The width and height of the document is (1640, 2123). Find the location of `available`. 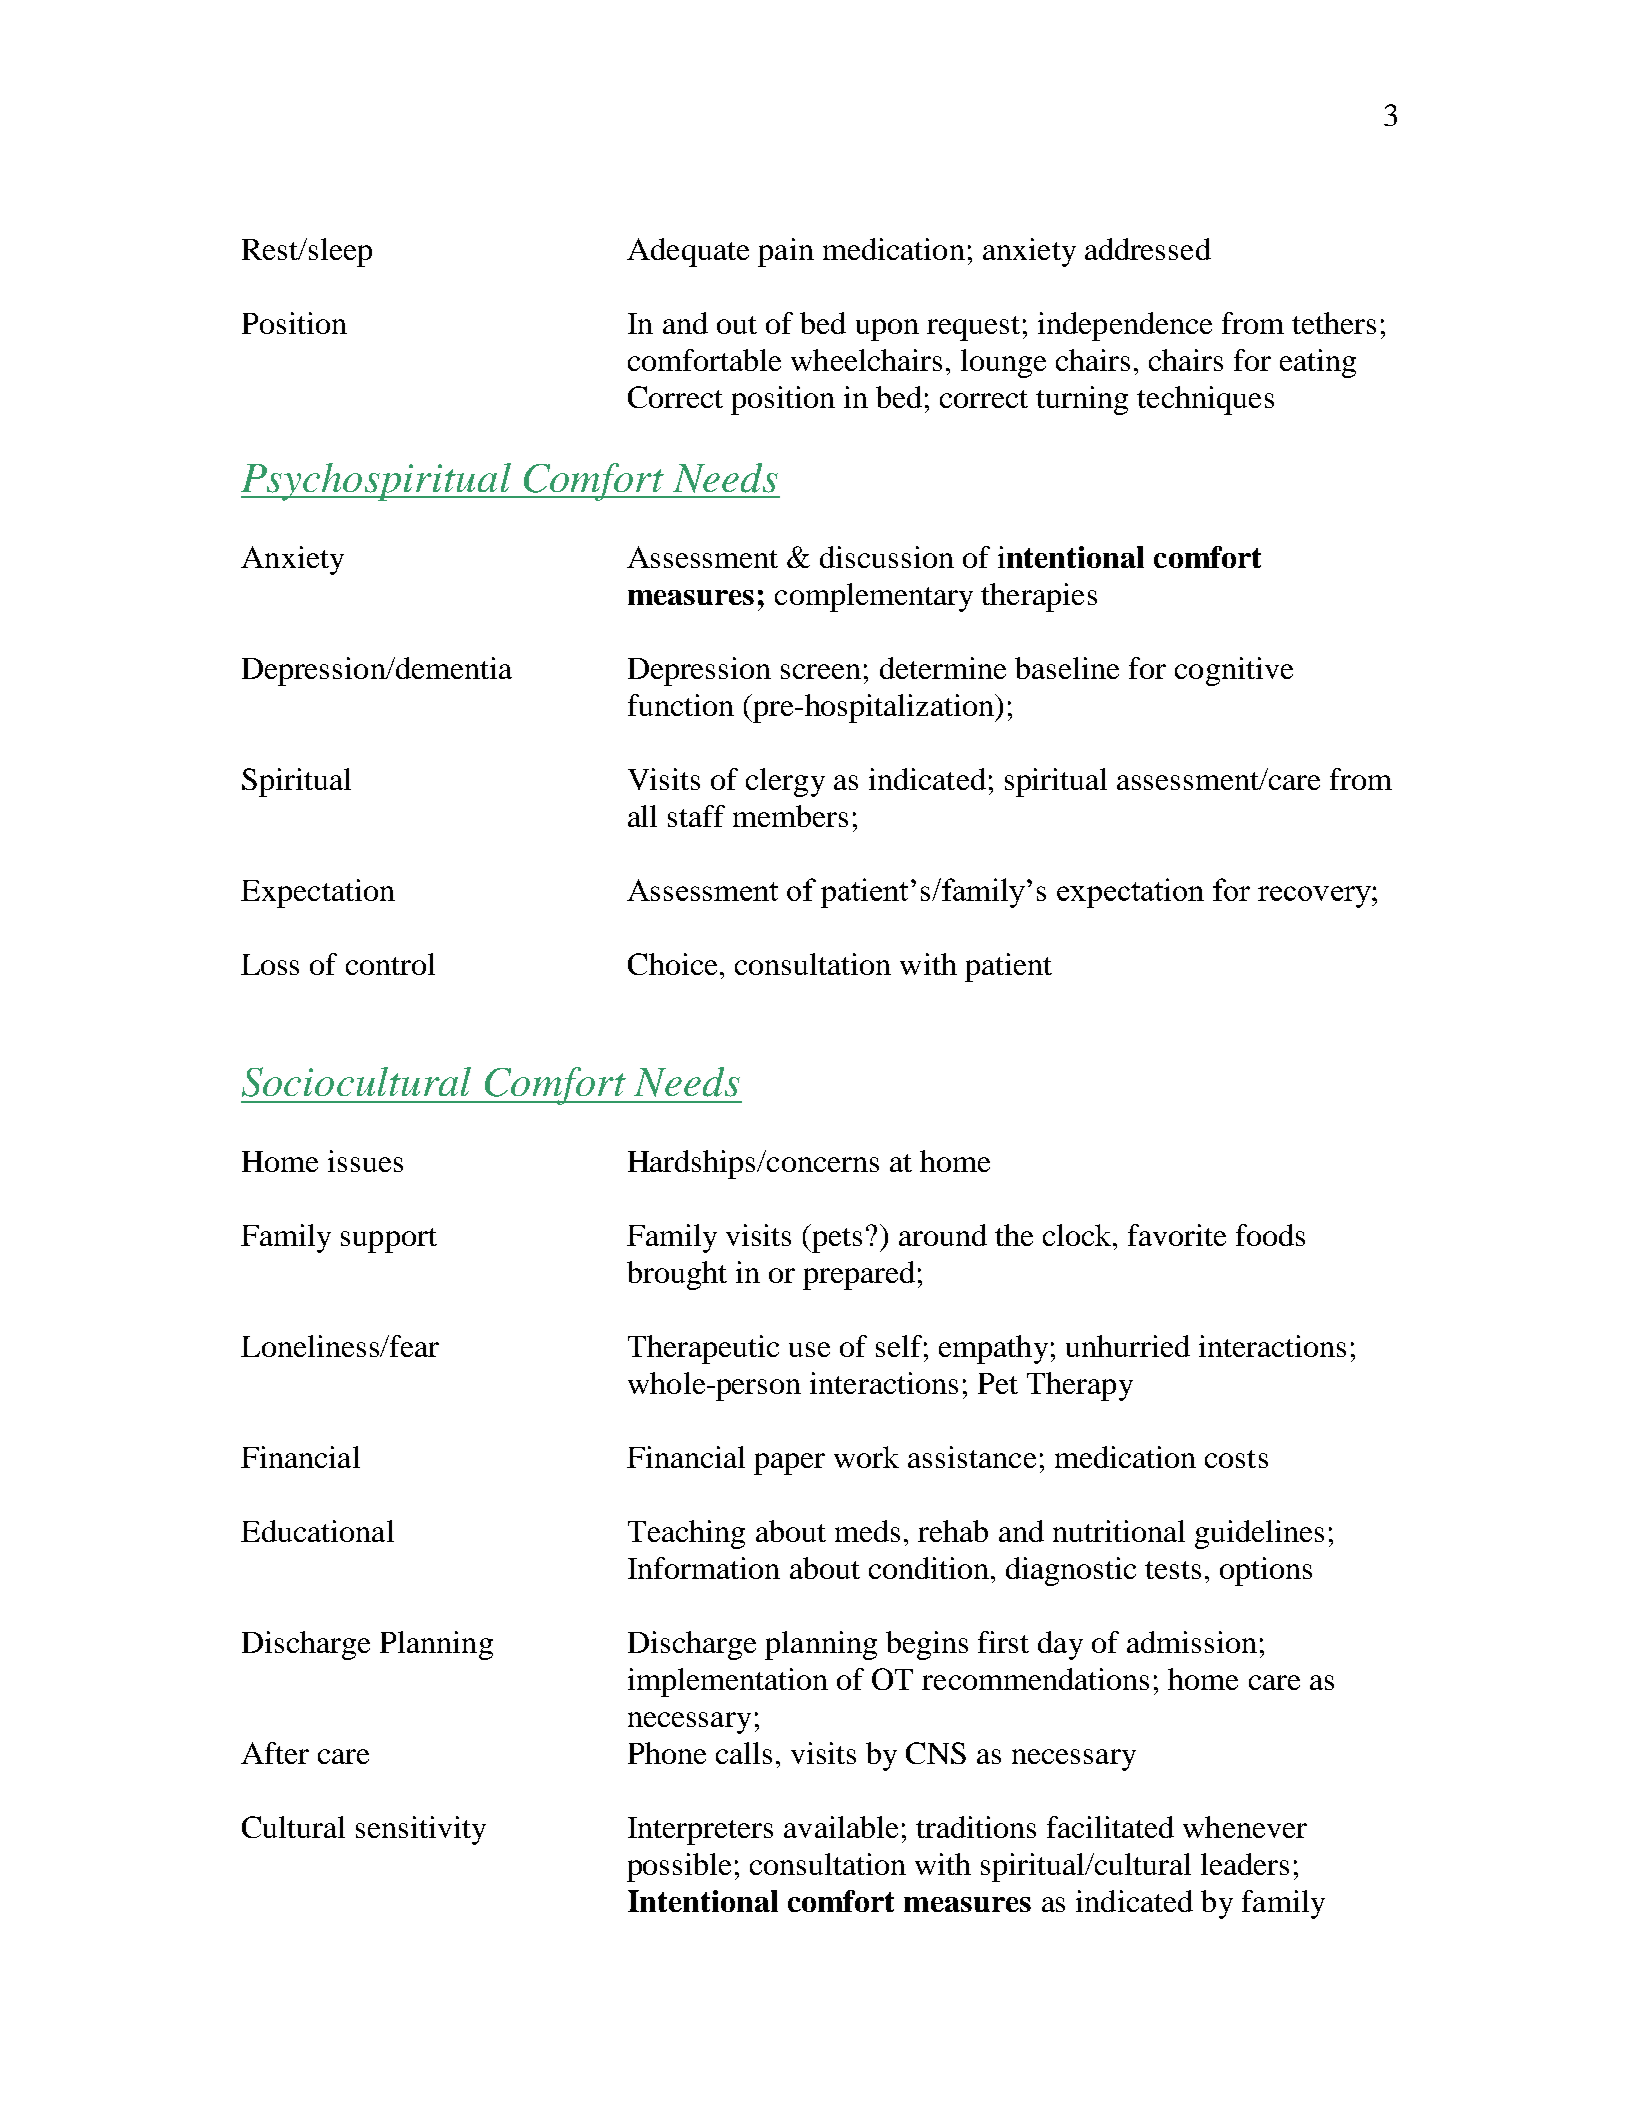

available is located at coordinates (841, 1827).
